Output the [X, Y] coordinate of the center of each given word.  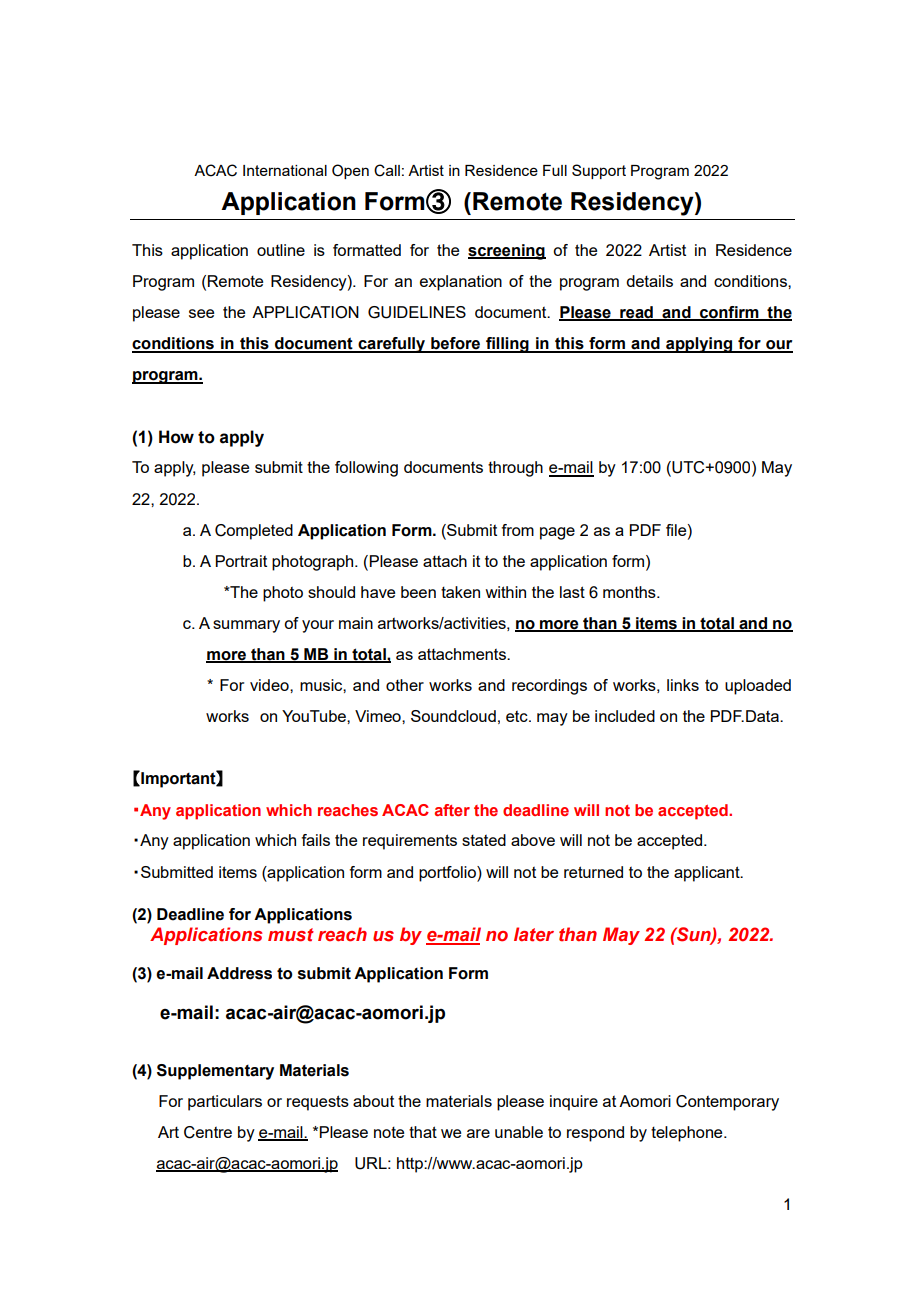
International [285, 170]
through [515, 469]
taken [460, 592]
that [423, 1132]
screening [507, 252]
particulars [225, 1103]
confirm [729, 313]
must [291, 935]
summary [246, 626]
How [176, 437]
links [683, 685]
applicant [708, 874]
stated [484, 840]
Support [599, 171]
